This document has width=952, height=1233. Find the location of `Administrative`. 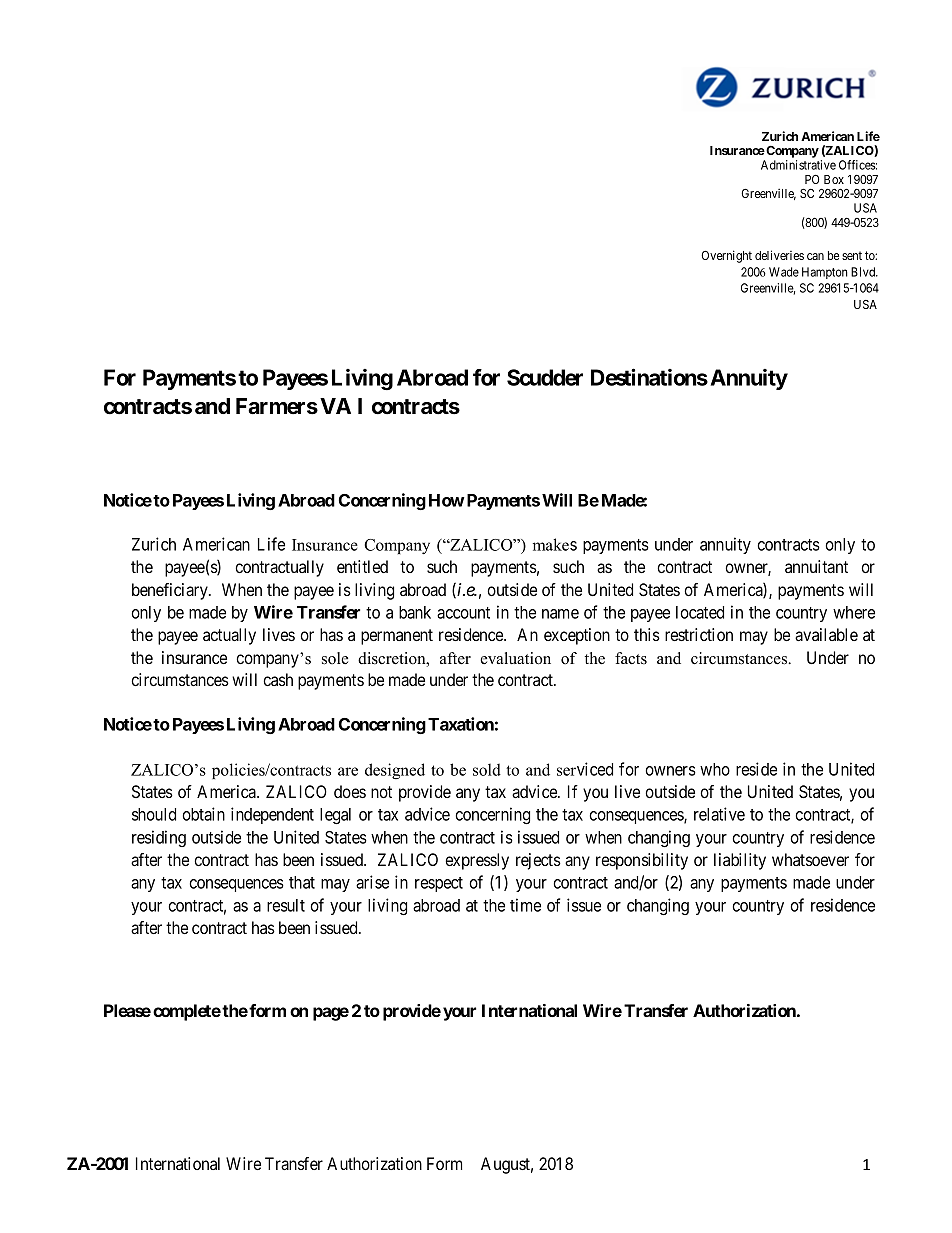

Administrative is located at coordinates (798, 165).
